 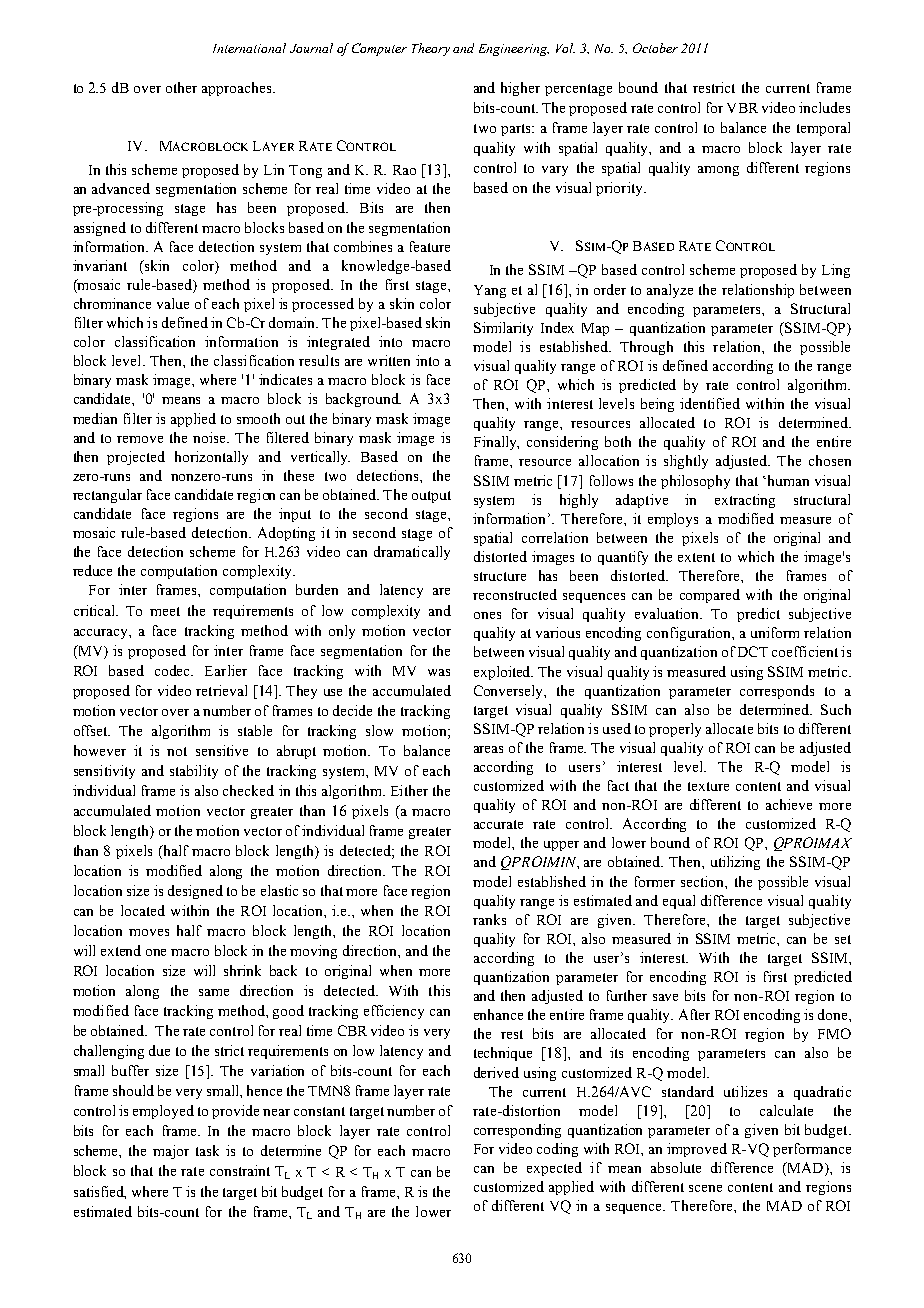 What do you see at coordinates (171, 1152) in the page?
I see `major` at bounding box center [171, 1152].
